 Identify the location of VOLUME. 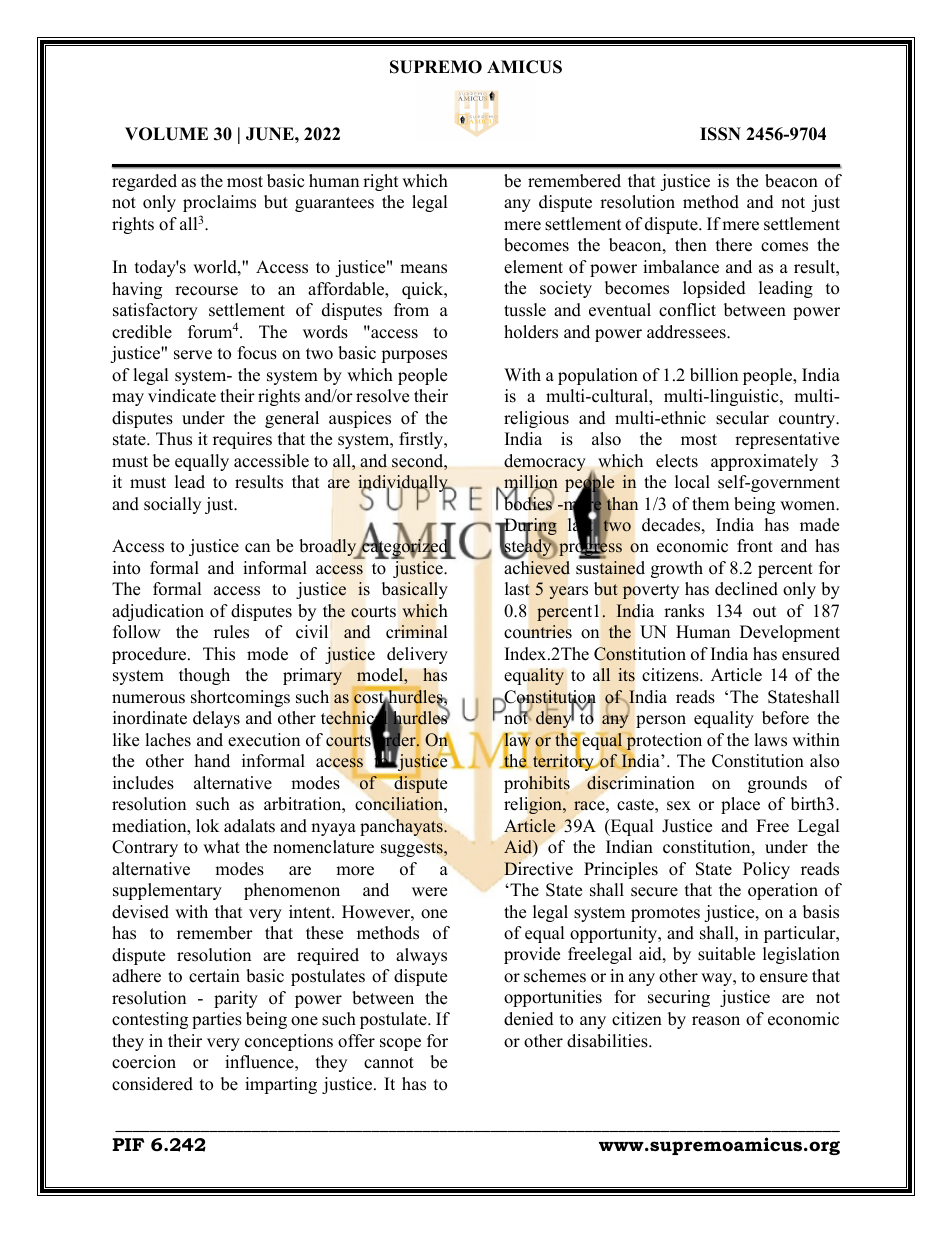
(166, 134).
